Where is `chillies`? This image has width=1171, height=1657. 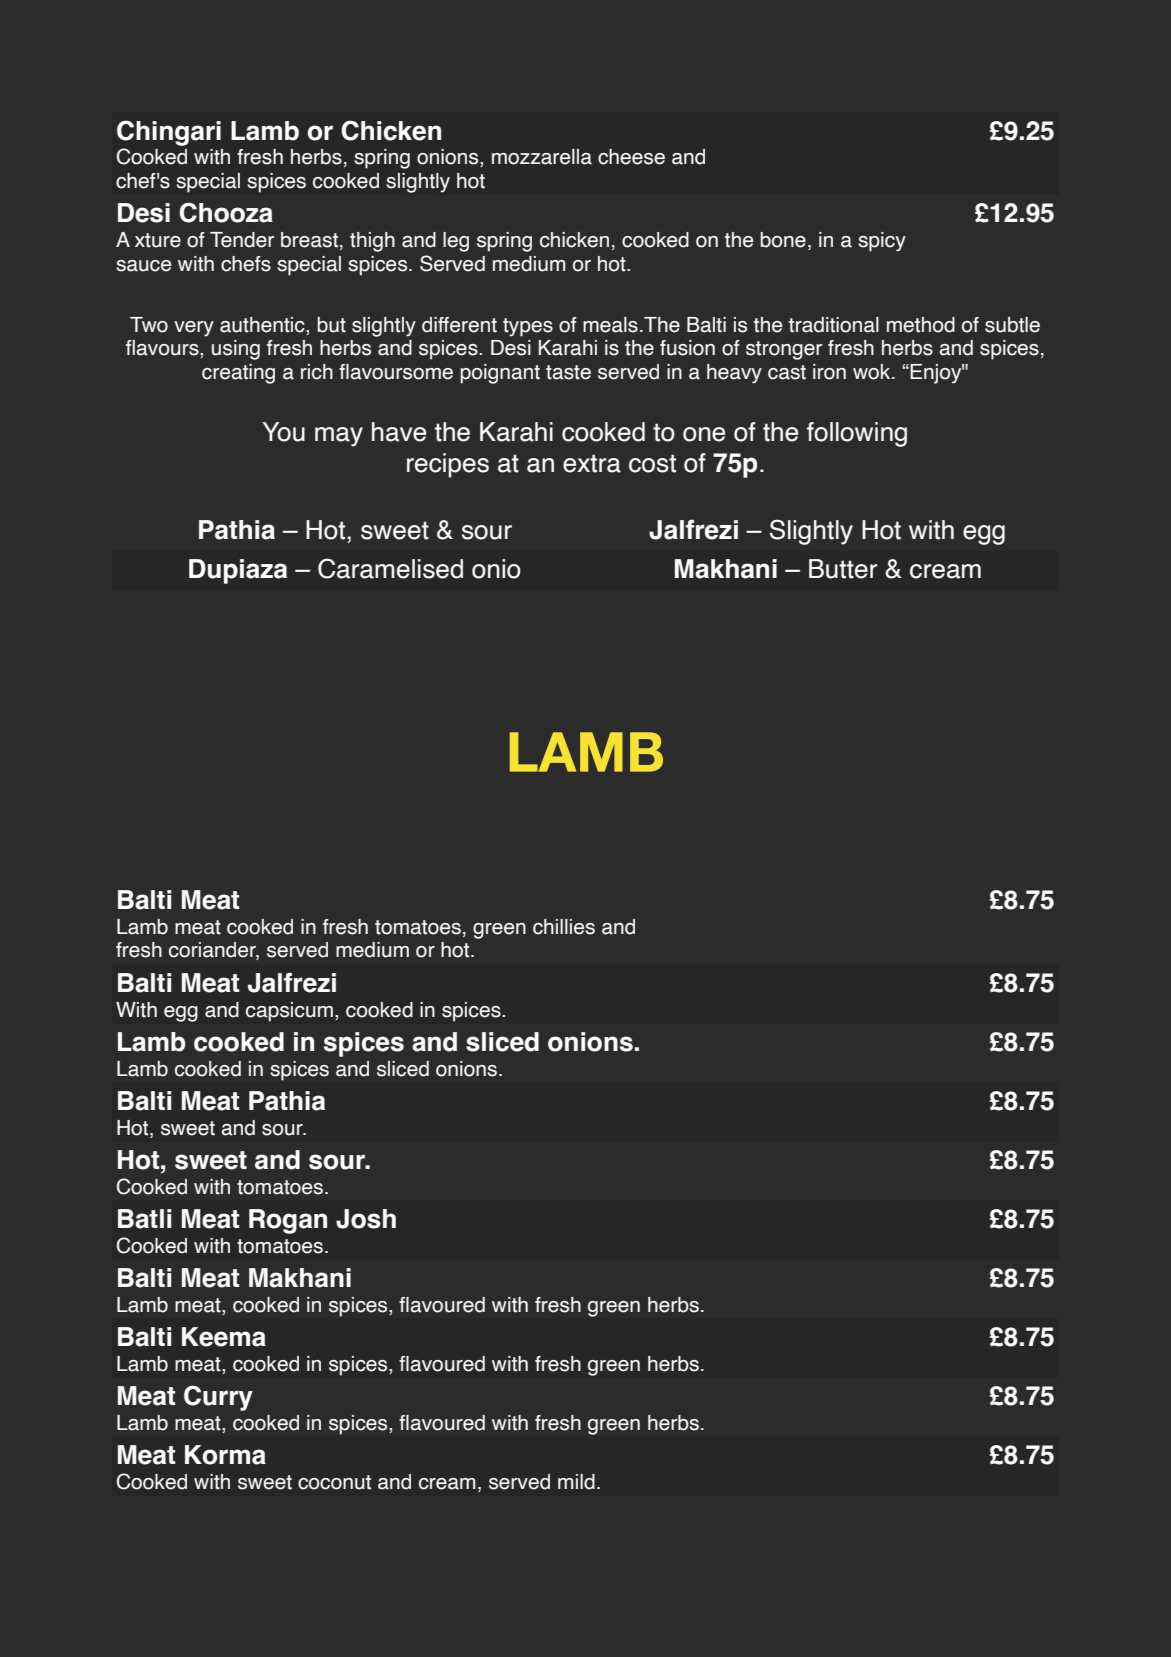 chillies is located at coordinates (564, 927).
